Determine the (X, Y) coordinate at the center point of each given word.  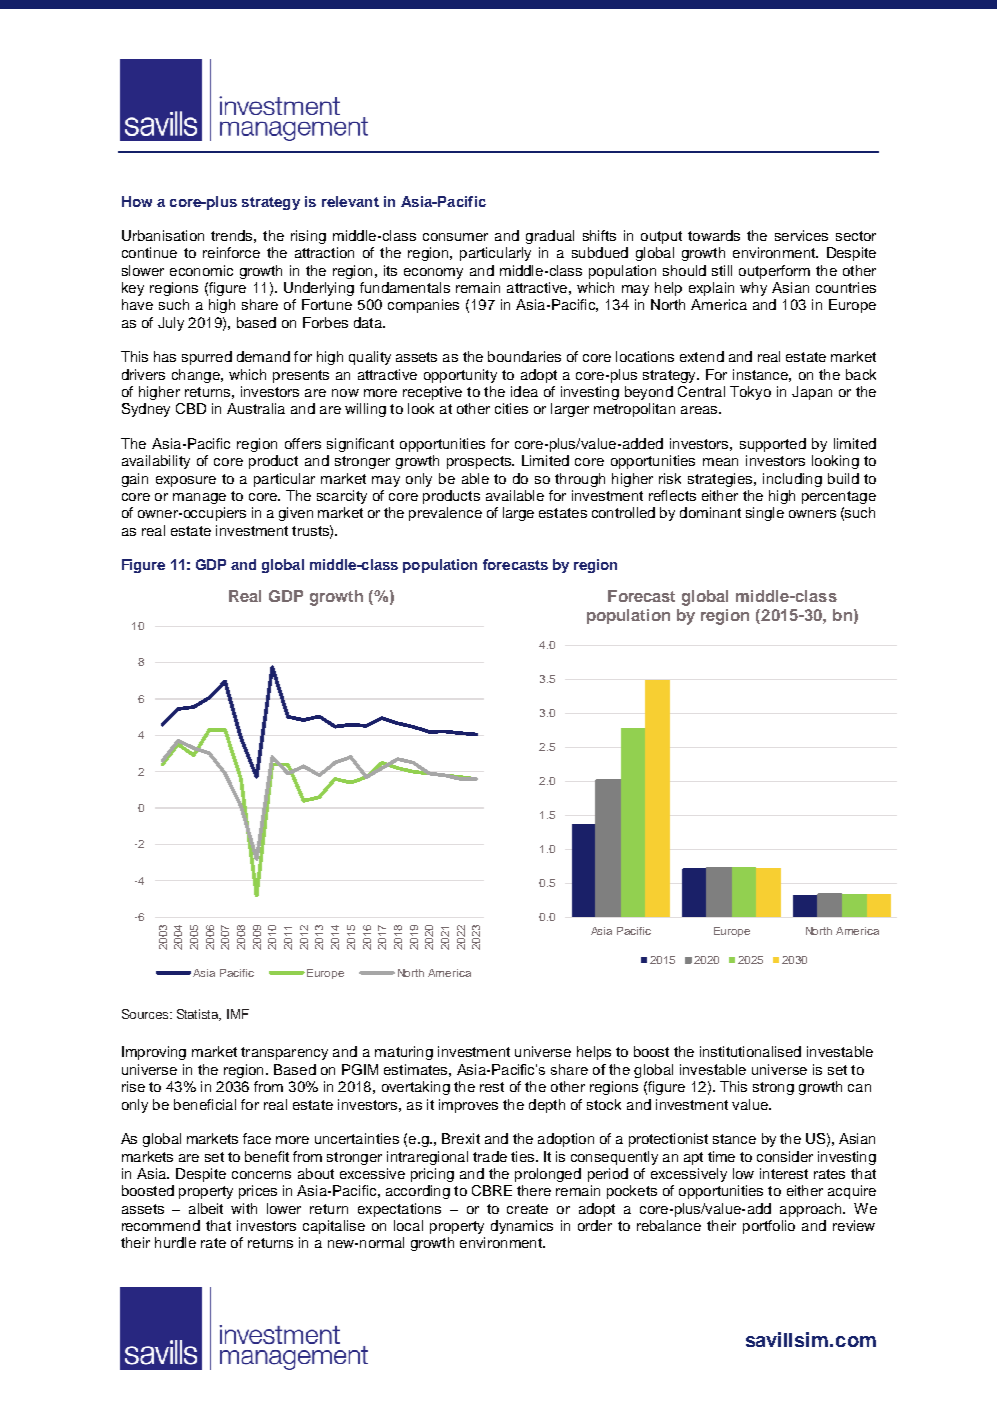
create (527, 1209)
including (792, 480)
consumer (455, 237)
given (296, 514)
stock (604, 1104)
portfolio (769, 1227)
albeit (206, 1208)
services (801, 235)
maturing (404, 1053)
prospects (480, 462)
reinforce (231, 252)
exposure (186, 481)
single (765, 514)
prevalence (445, 514)
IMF (238, 1014)
